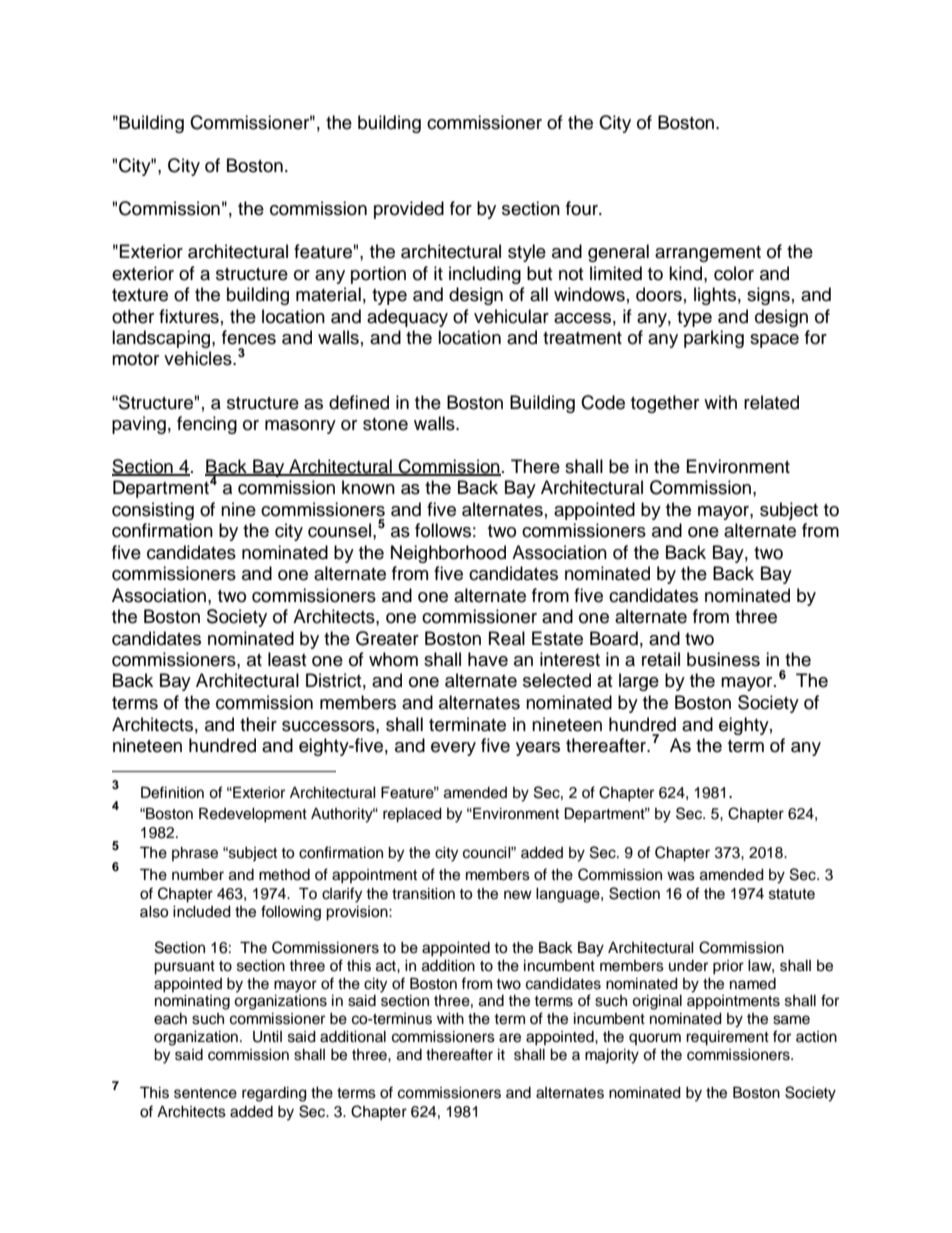 This screenshot has height=1233, width=952. I want to click on related, so click(771, 402).
